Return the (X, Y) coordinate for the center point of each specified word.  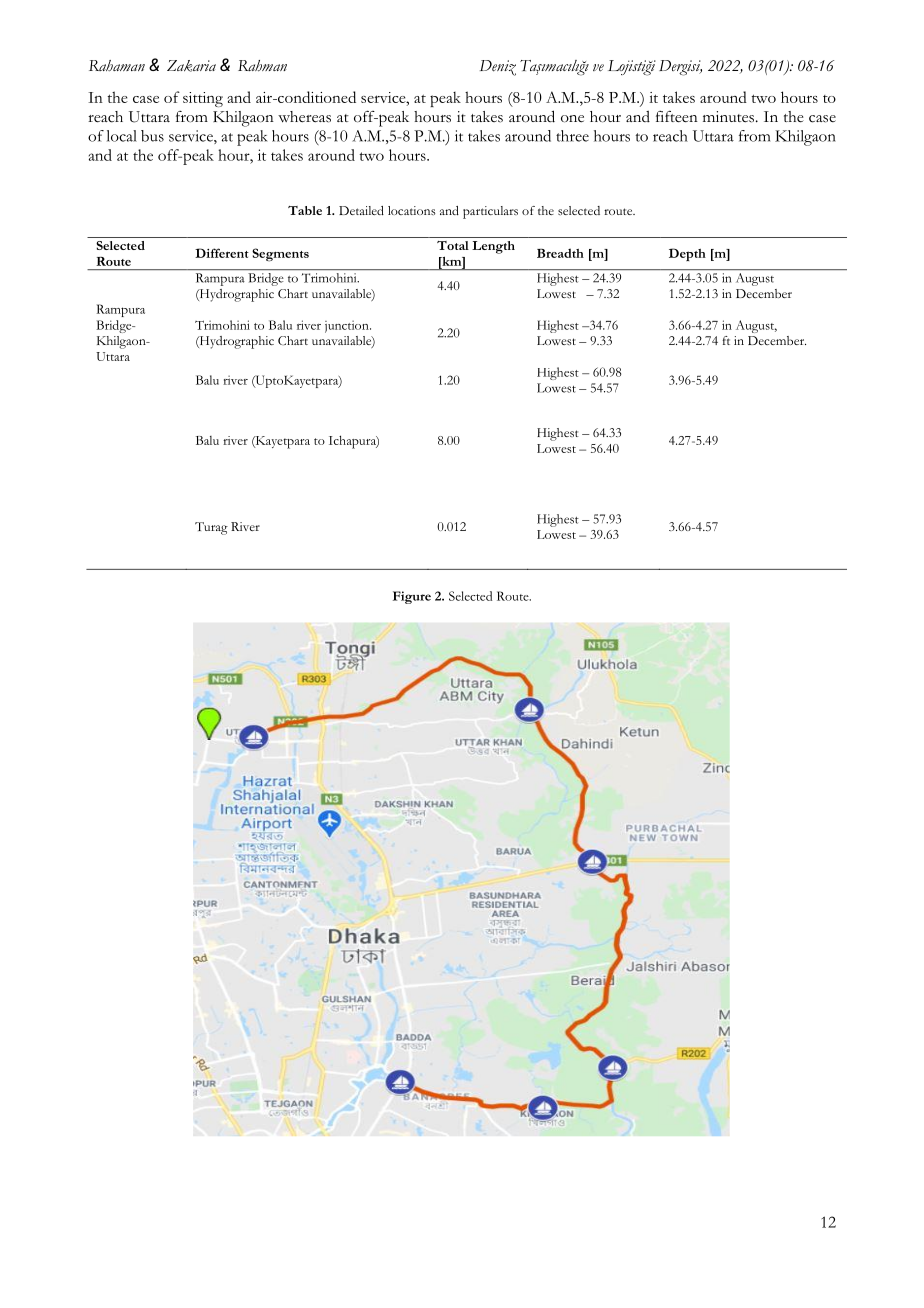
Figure (412, 597)
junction (348, 326)
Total (453, 245)
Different (222, 253)
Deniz (498, 68)
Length (493, 247)
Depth (687, 254)
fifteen (677, 117)
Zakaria (191, 66)
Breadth (560, 253)
